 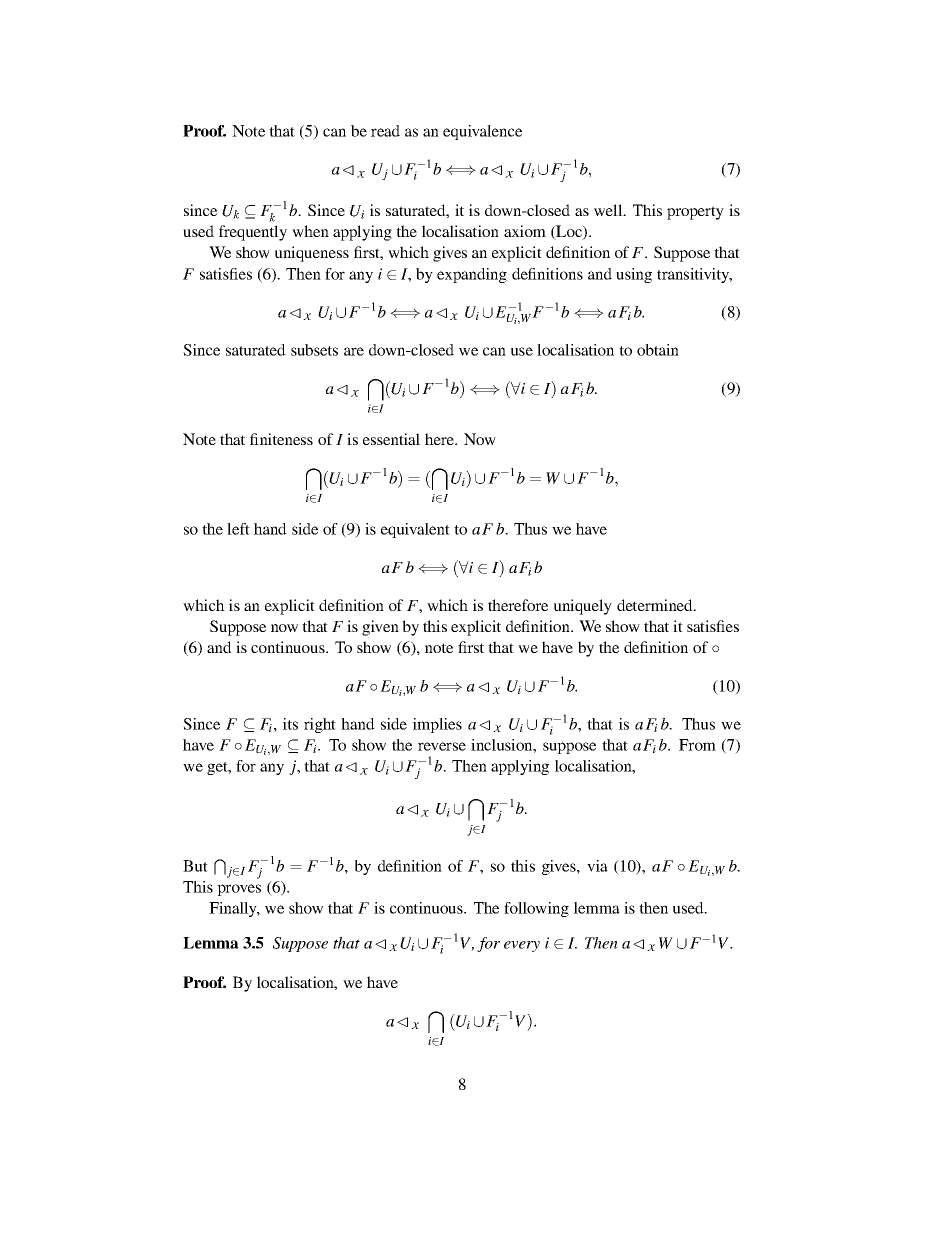 I want to click on left, so click(x=238, y=529).
